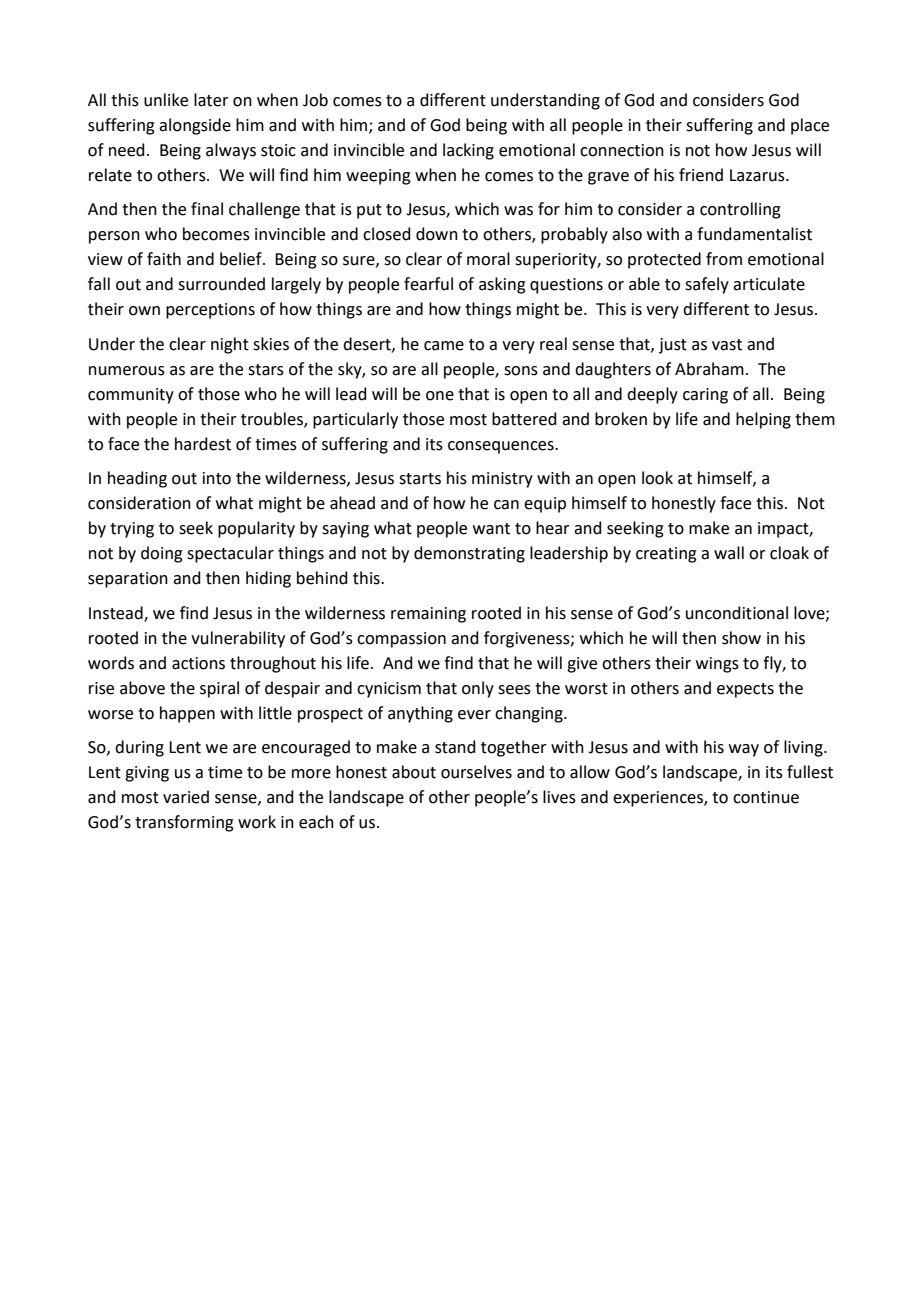  Describe the element at coordinates (468, 151) in the page. I see `lacking` at that location.
